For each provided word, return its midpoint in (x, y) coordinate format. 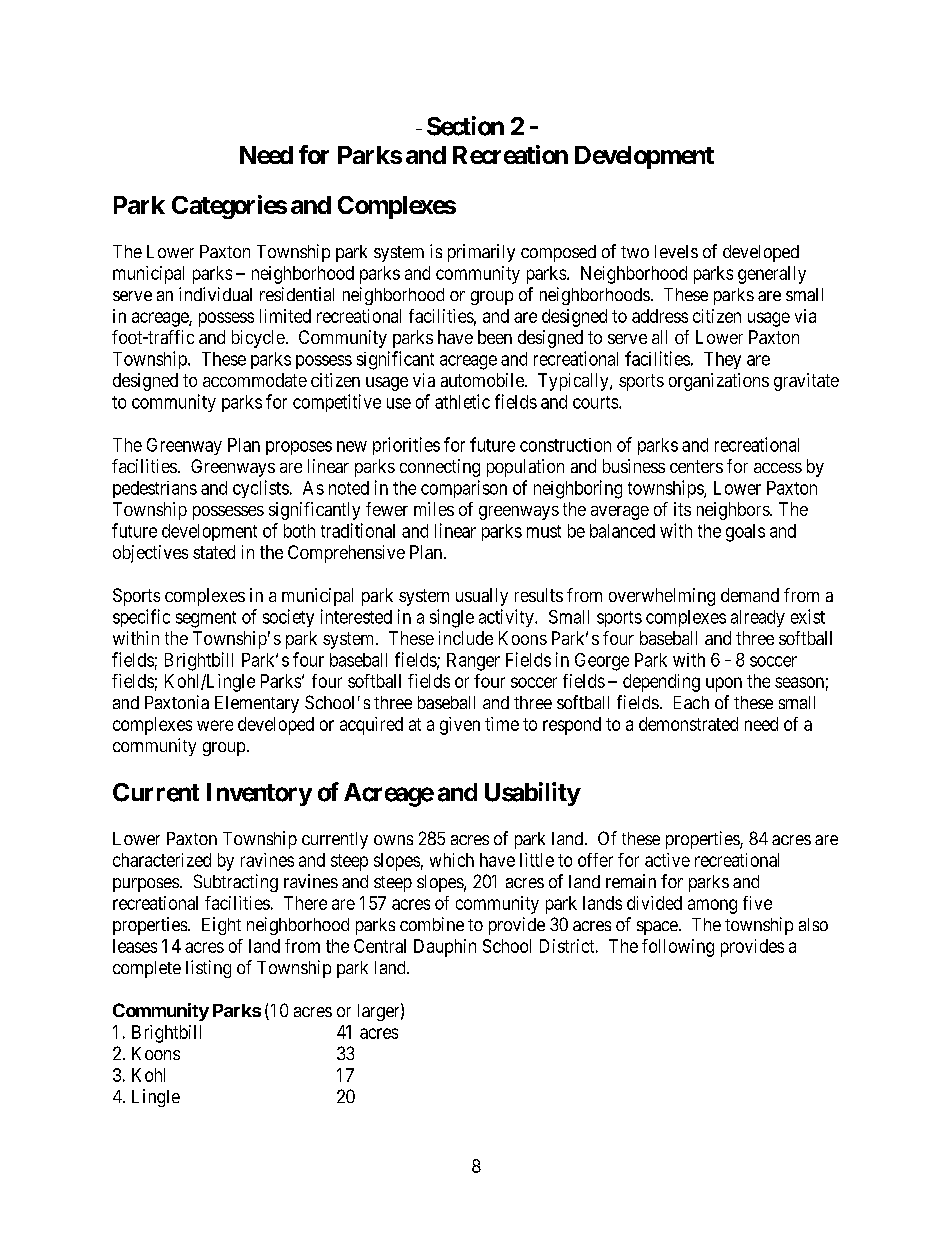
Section (465, 126)
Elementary (257, 704)
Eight (221, 926)
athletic (462, 401)
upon (724, 684)
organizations (719, 382)
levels (676, 251)
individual (215, 294)
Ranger (473, 662)
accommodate (255, 380)
